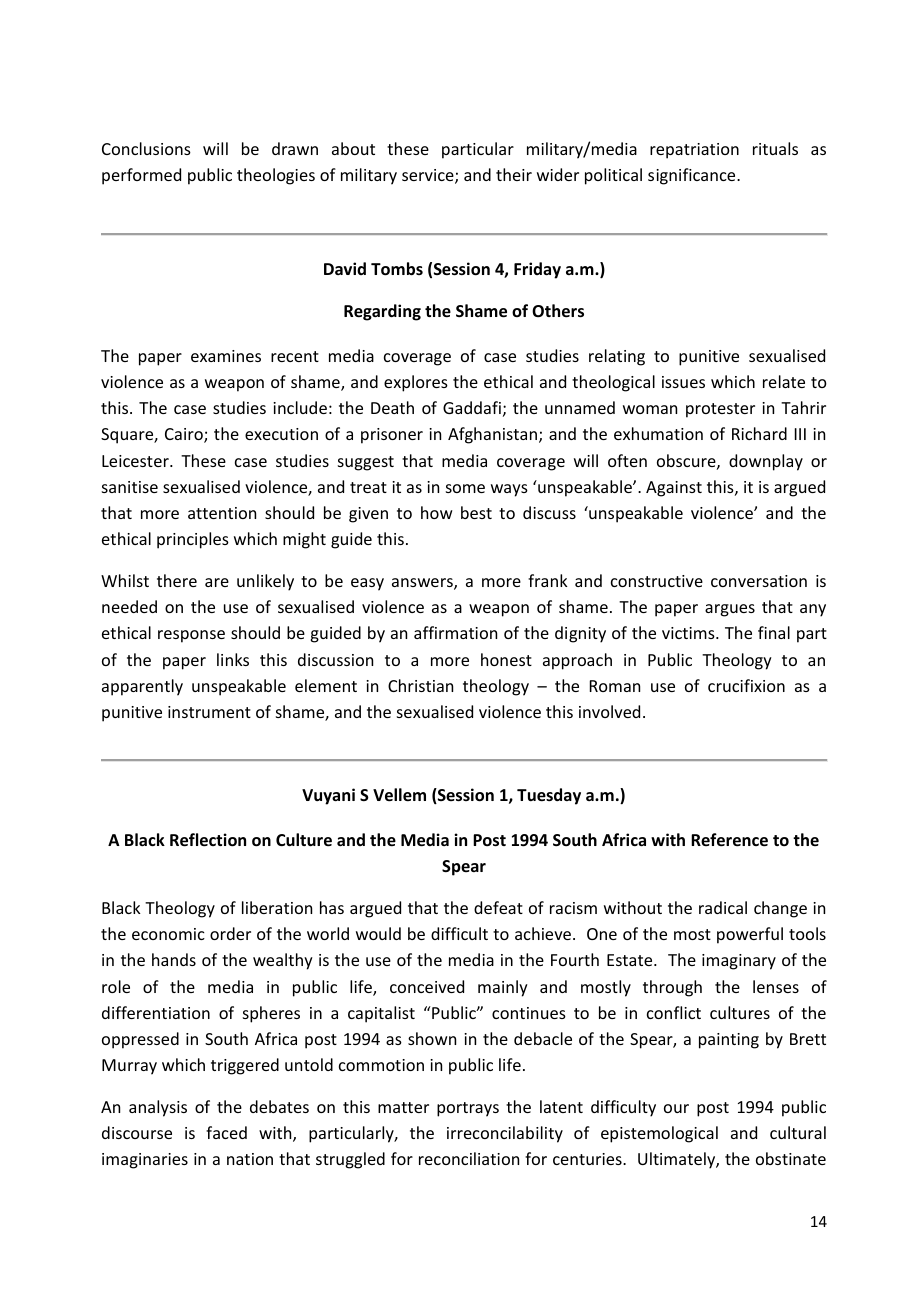 This image has width=924, height=1308. What do you see at coordinates (455, 632) in the image?
I see `affirmation` at bounding box center [455, 632].
